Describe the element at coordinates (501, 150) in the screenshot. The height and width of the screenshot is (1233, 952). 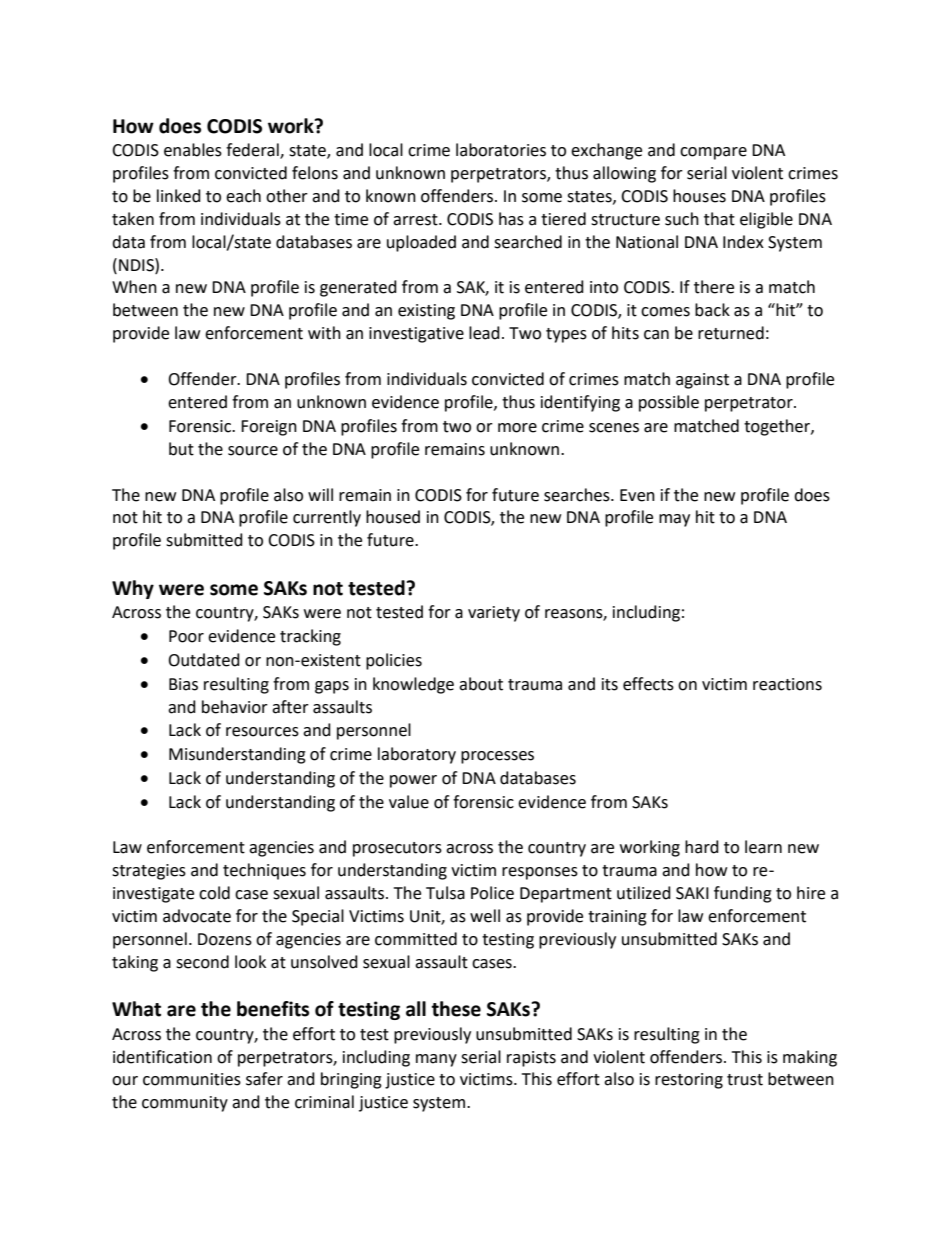
I see `laboratories` at that location.
